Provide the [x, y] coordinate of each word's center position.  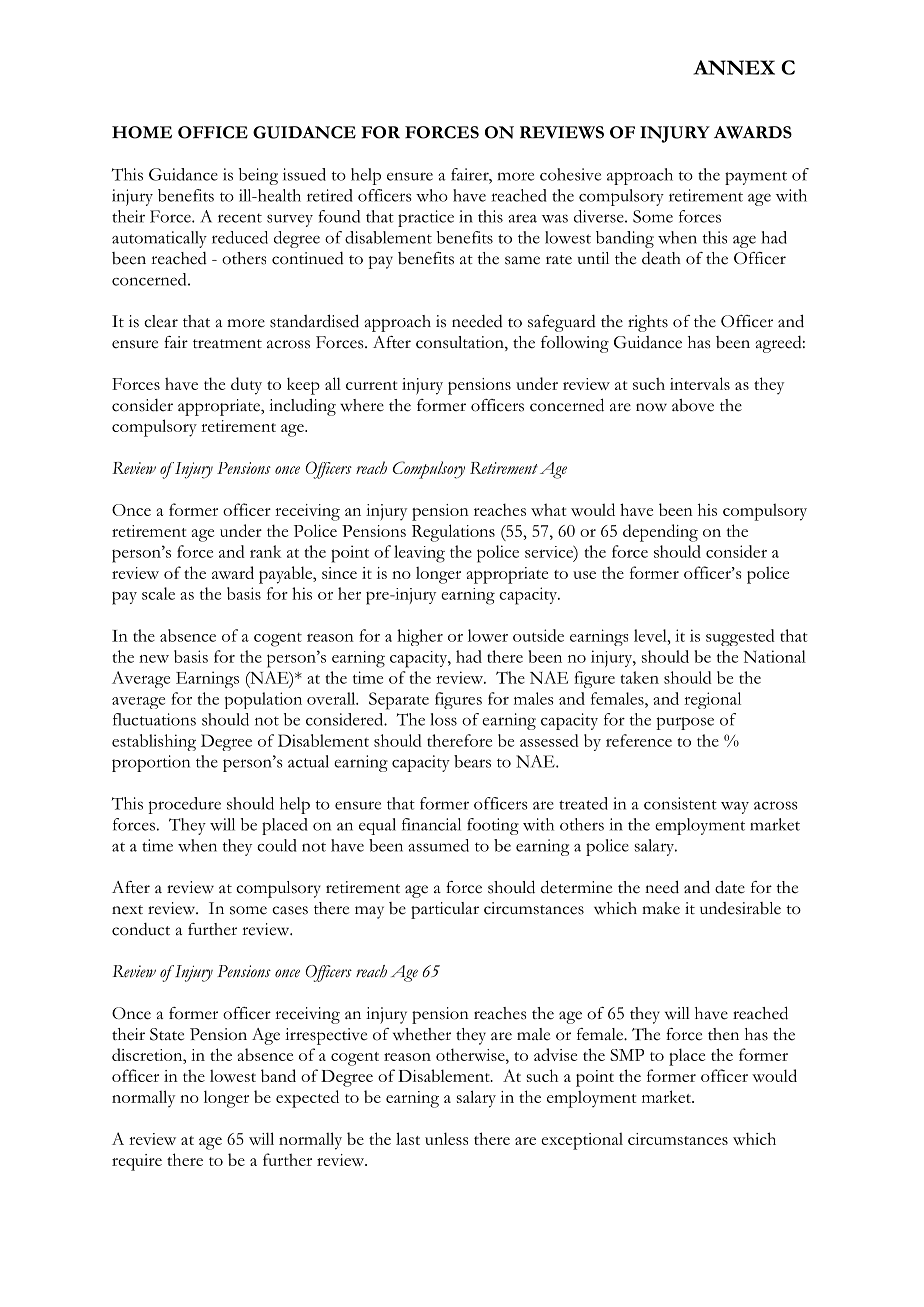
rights [648, 323]
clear [161, 321]
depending [660, 533]
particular [445, 910]
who [432, 195]
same [522, 260]
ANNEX [734, 67]
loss [443, 719]
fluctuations [154, 719]
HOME [142, 132]
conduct [141, 929]
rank [265, 551]
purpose [685, 723]
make [661, 908]
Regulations [453, 533]
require [137, 1162]
